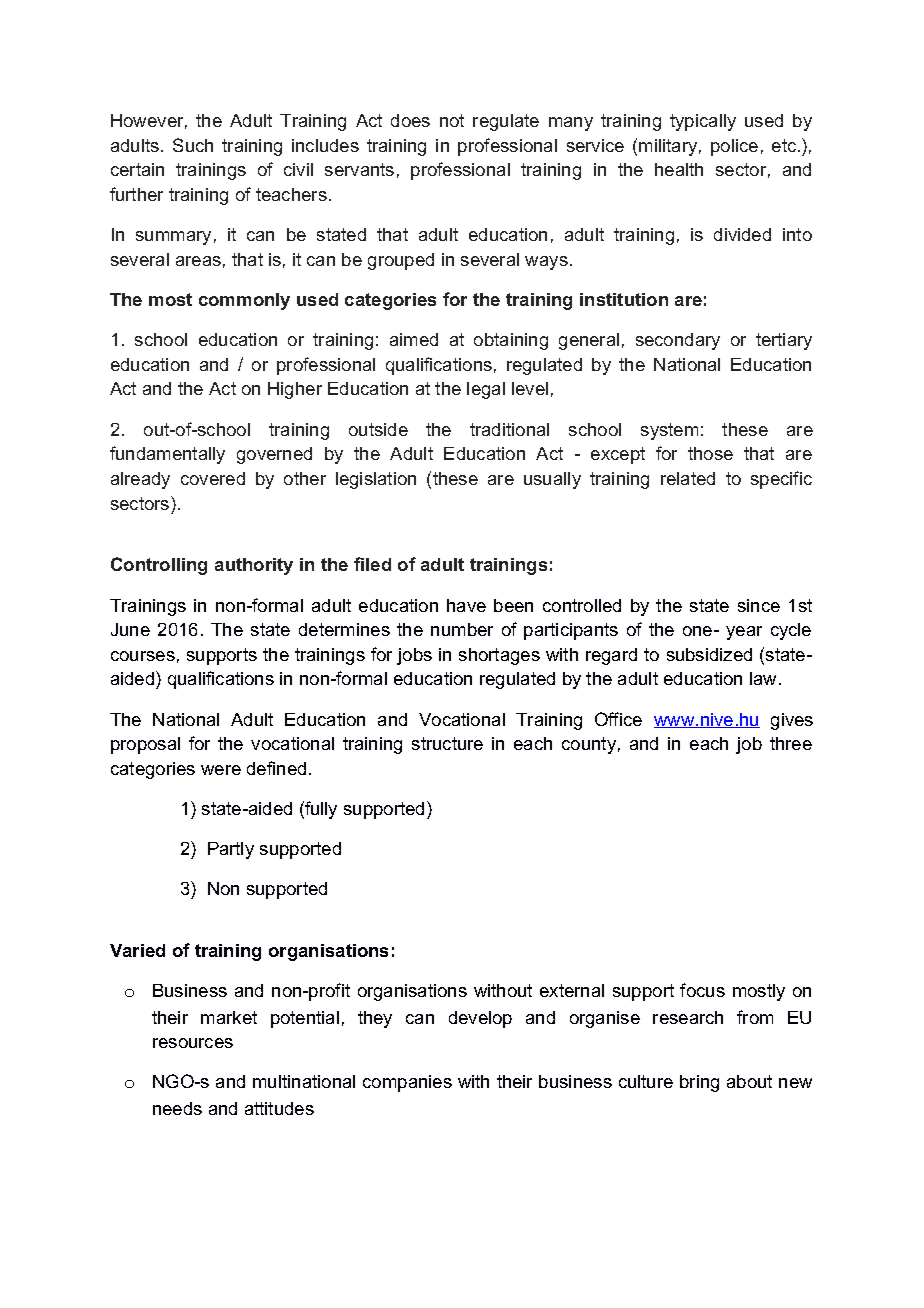  Describe the element at coordinates (699, 1083) in the screenshot. I see `bring` at that location.
